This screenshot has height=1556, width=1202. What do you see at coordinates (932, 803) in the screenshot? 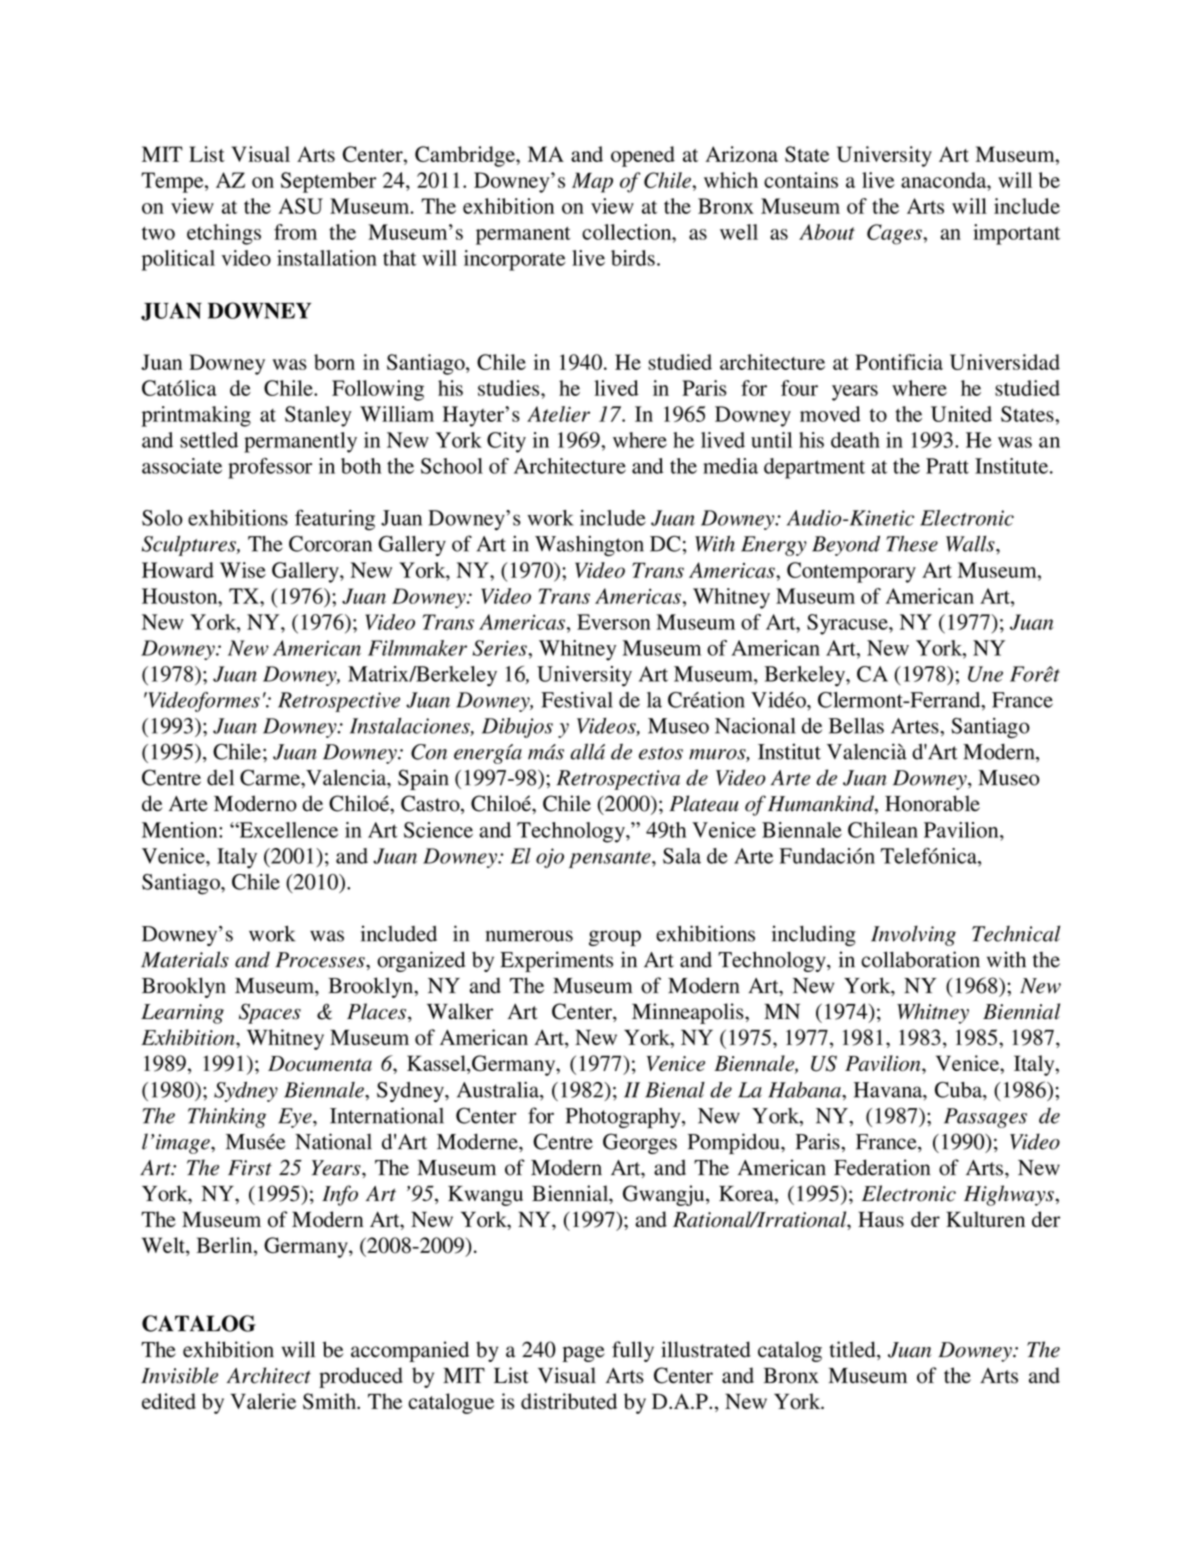
I see `Honorable` at bounding box center [932, 803].
